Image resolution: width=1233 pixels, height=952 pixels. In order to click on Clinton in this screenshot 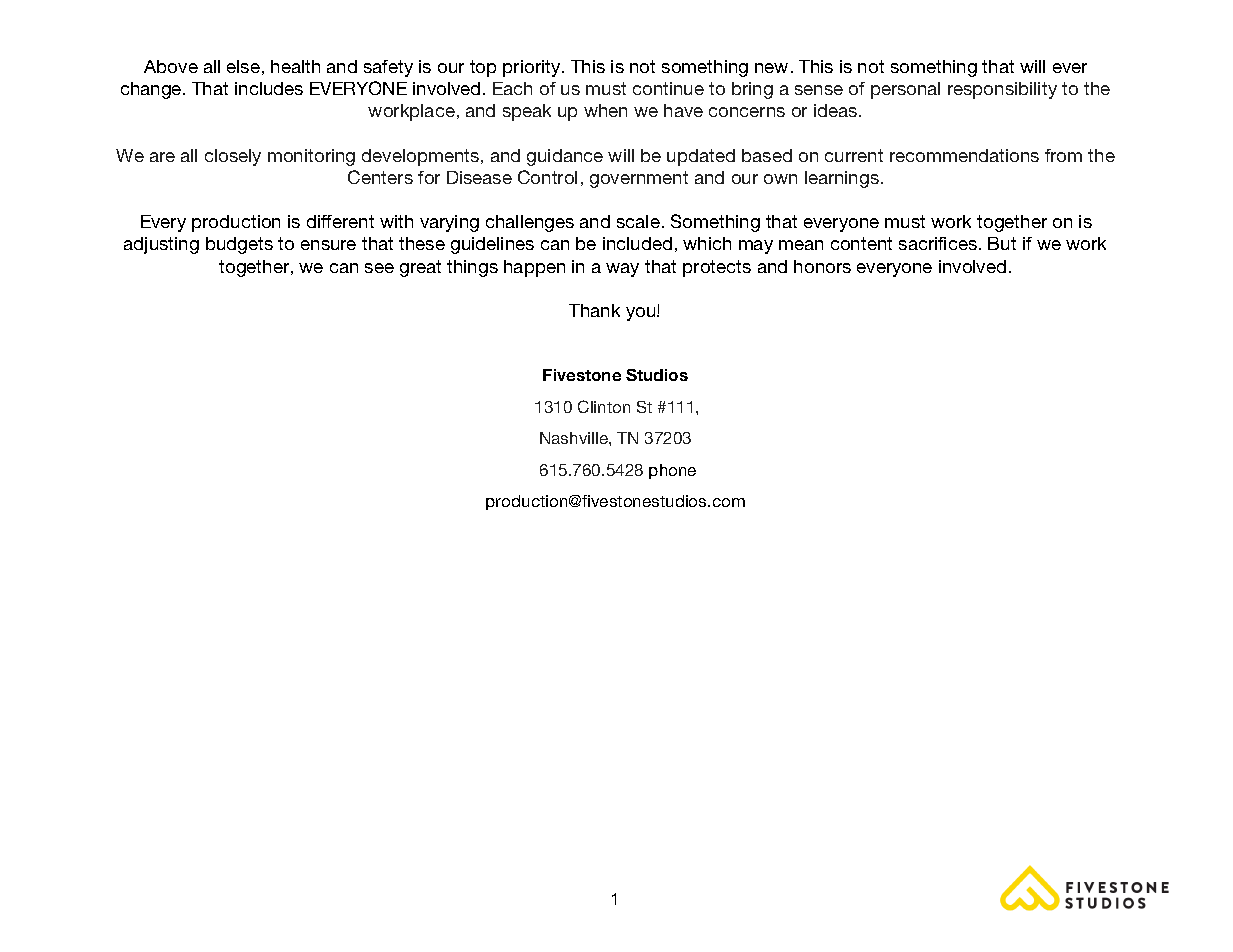, I will do `click(604, 406)`.
